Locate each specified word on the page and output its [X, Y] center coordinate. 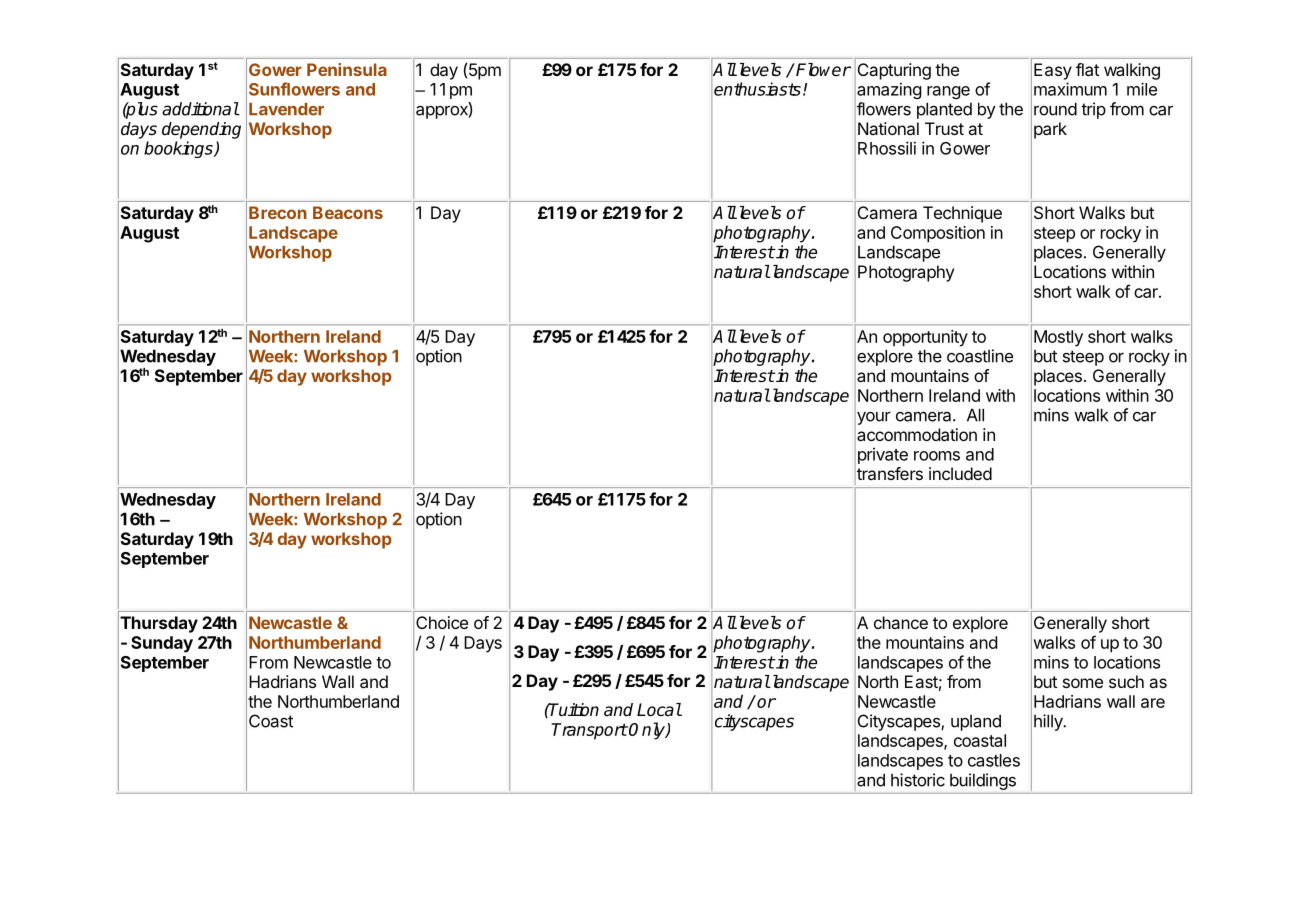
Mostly [1058, 338]
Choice [442, 622]
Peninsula [347, 69]
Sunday [162, 644]
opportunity [925, 338]
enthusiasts [757, 89]
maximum [1070, 89]
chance [901, 622]
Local [659, 710]
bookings [179, 149]
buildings [983, 781]
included [960, 473]
